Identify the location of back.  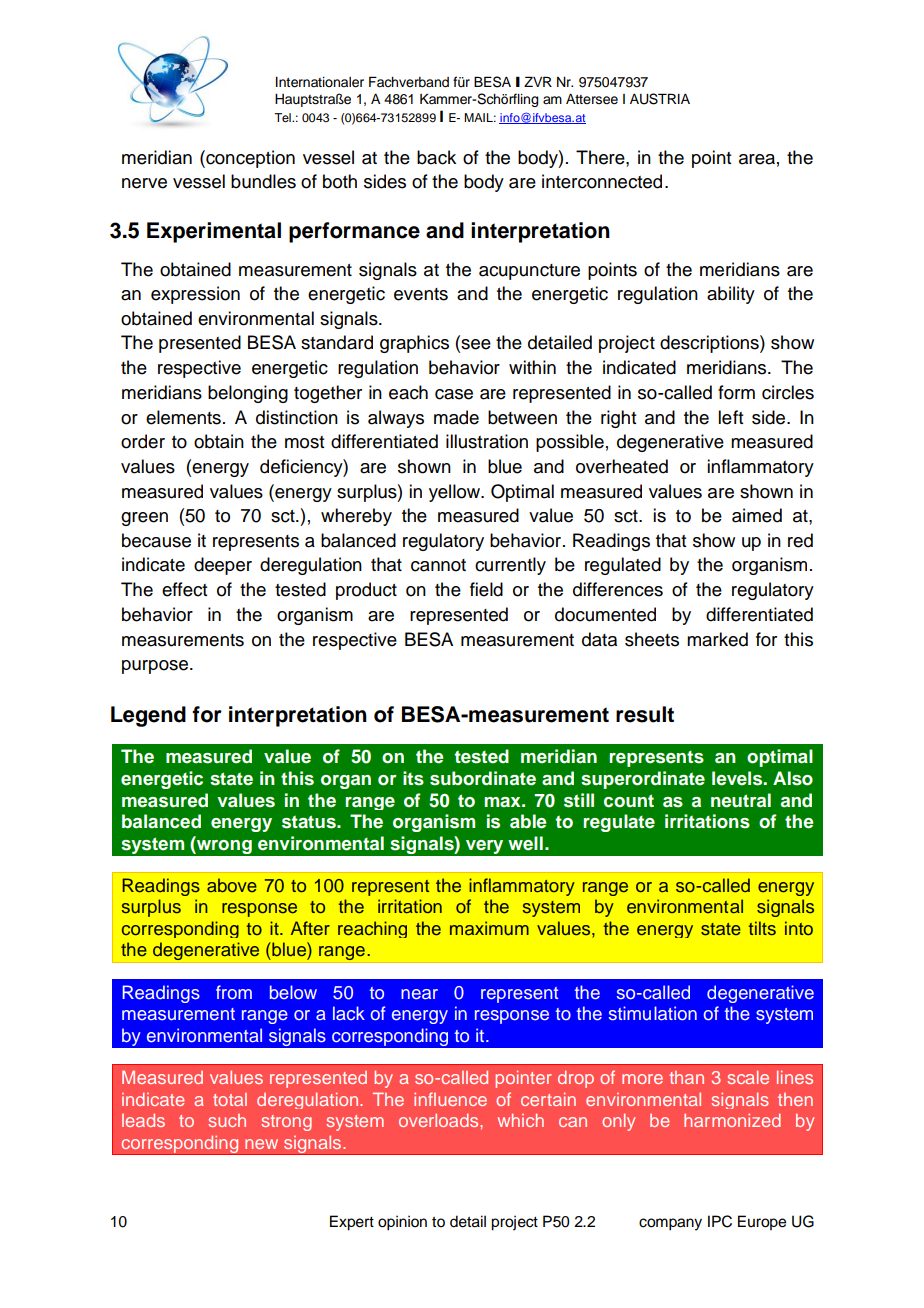
(436, 157).
